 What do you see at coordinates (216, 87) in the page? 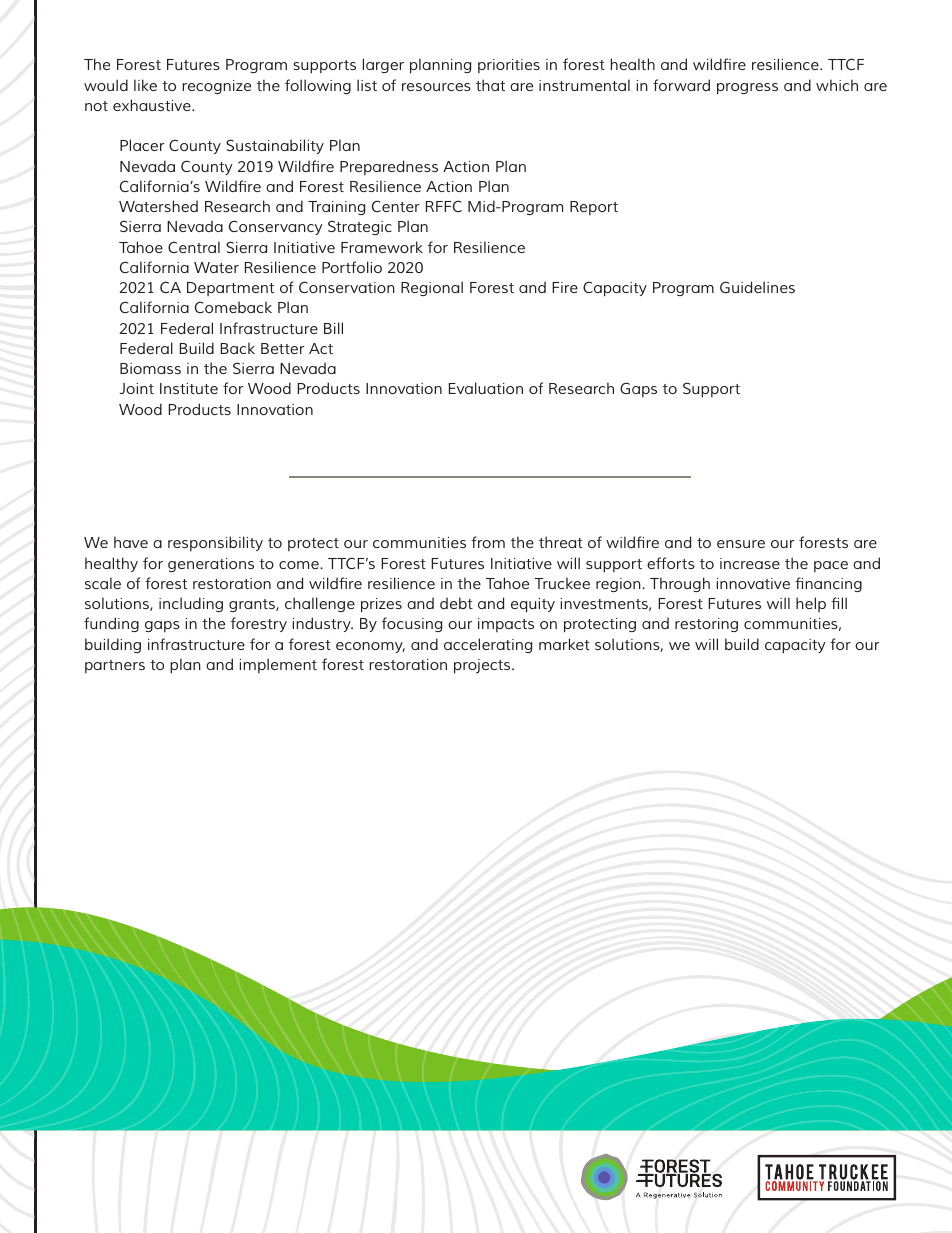
I see `recognize` at bounding box center [216, 87].
